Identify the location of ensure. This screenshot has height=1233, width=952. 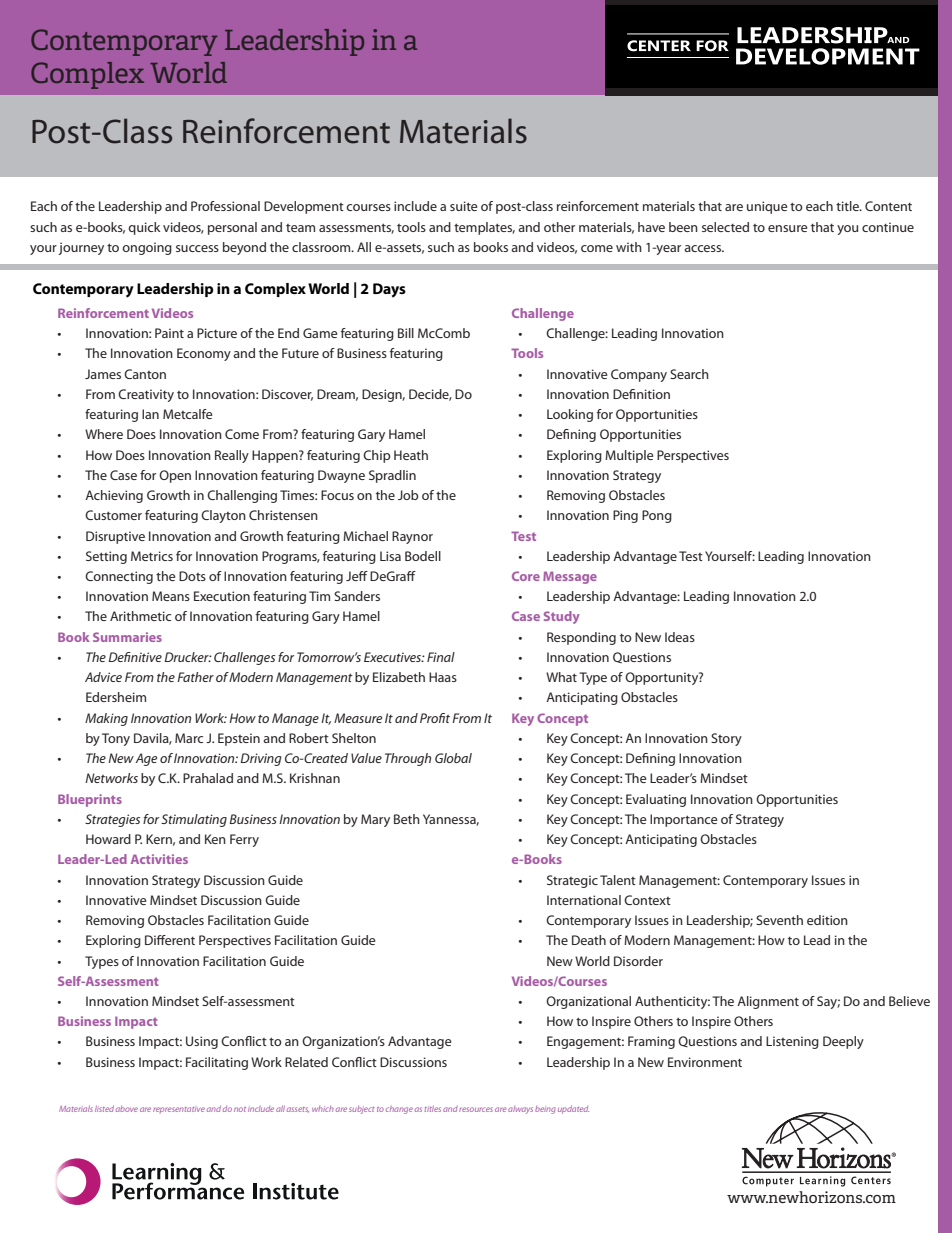
(788, 228).
